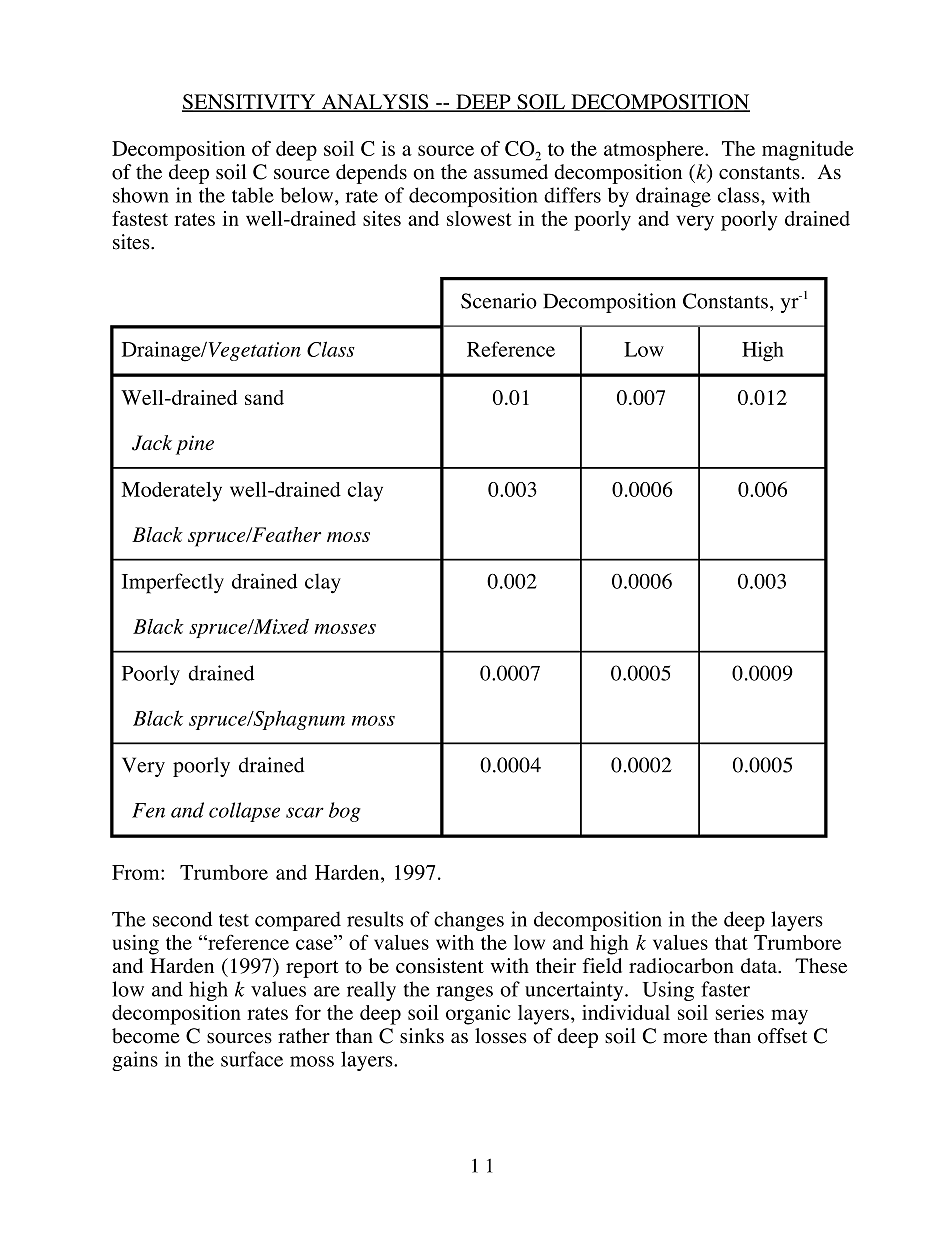 The image size is (952, 1233). Describe the element at coordinates (731, 942) in the document. I see `that` at that location.
